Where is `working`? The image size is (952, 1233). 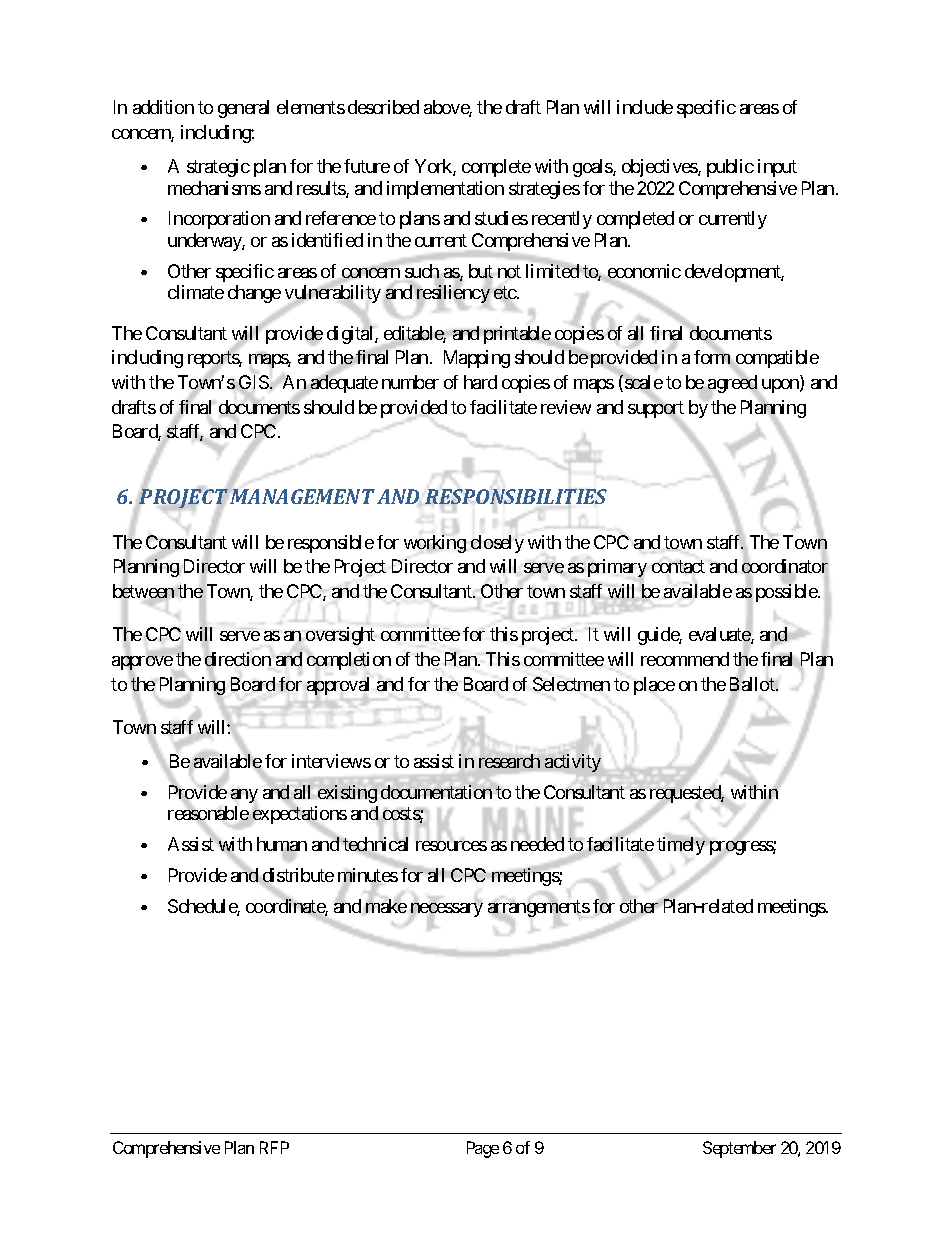 working is located at coordinates (435, 544).
